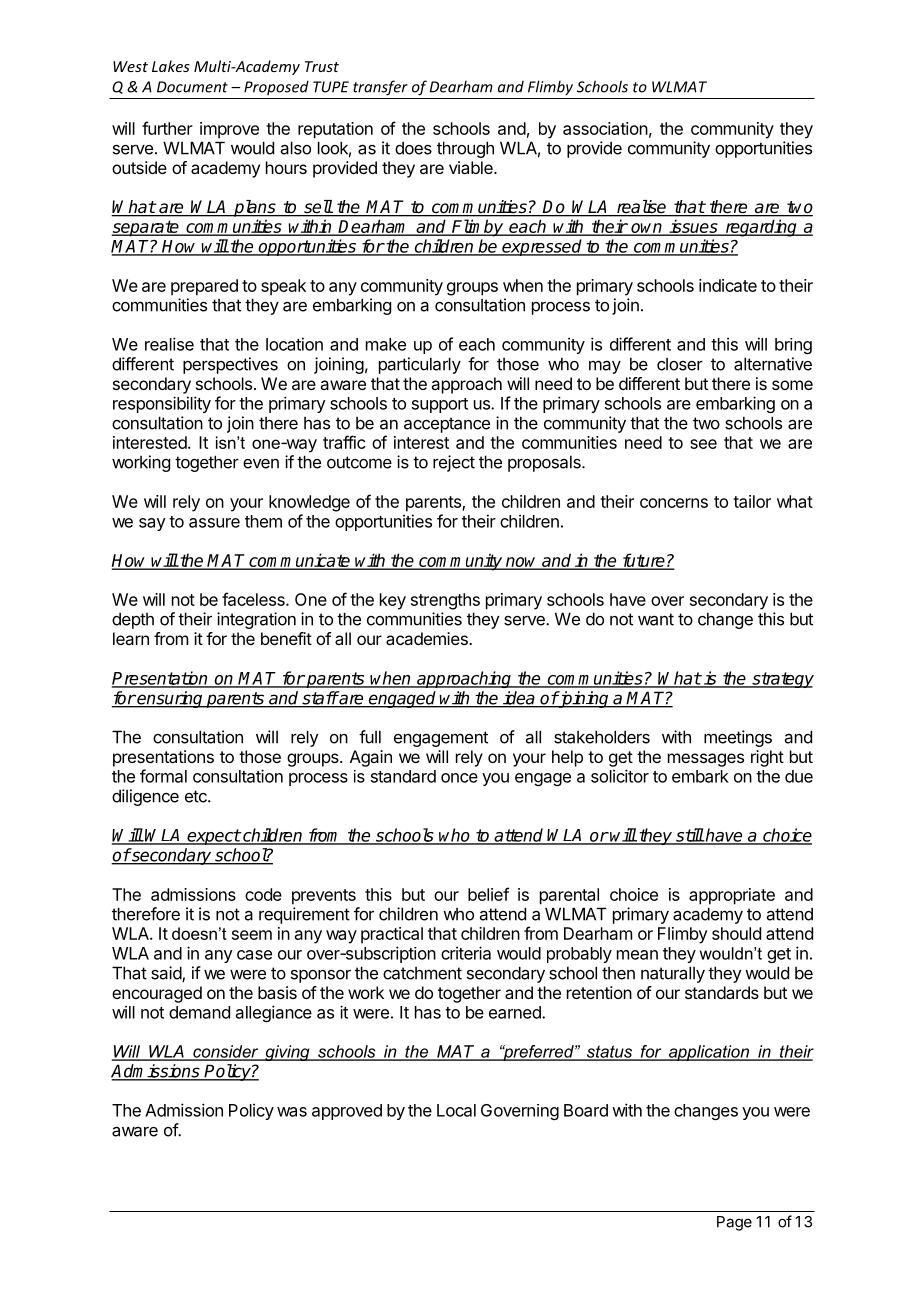  I want to click on tailor, so click(752, 501).
